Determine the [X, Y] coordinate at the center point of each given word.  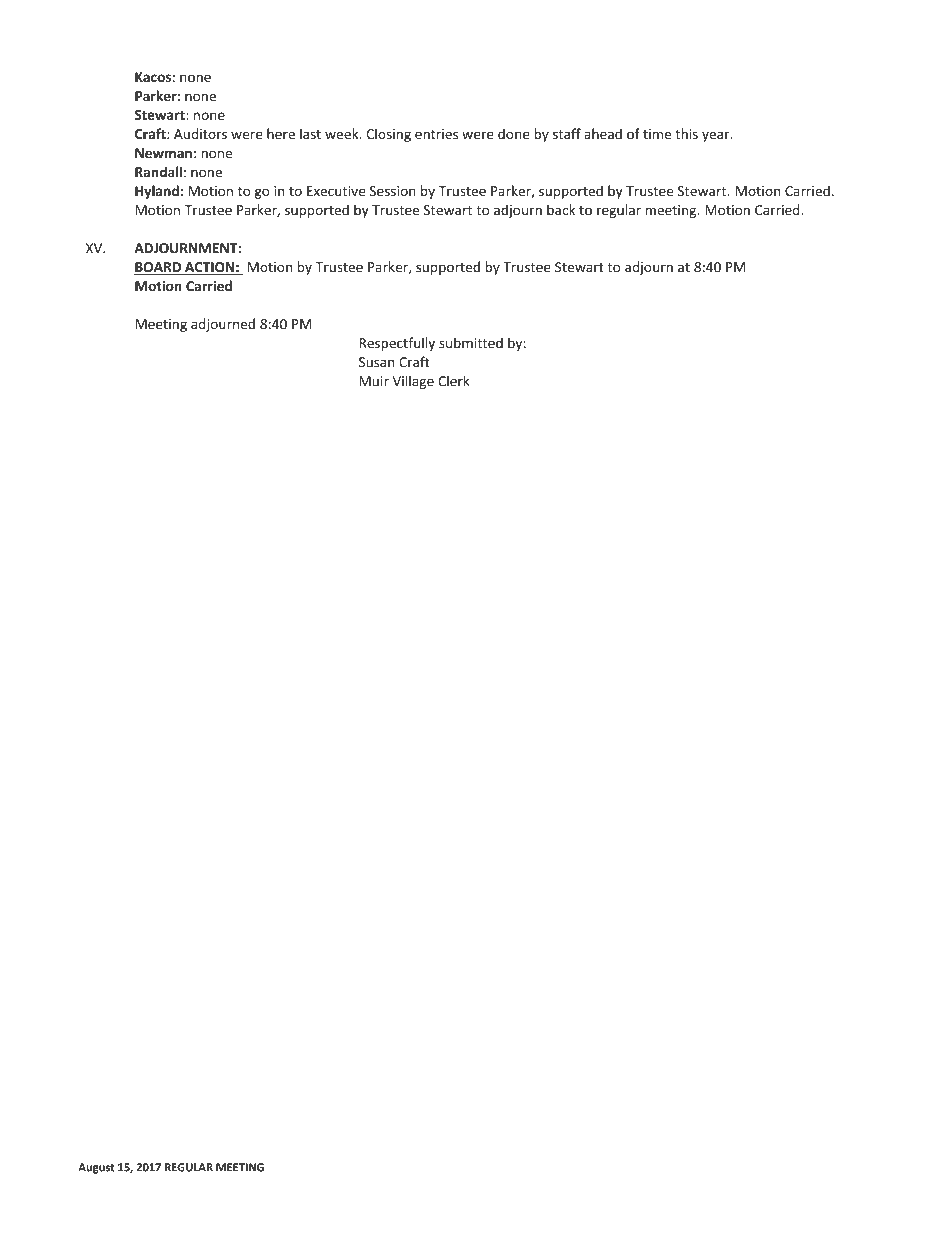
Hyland [157, 192]
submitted [471, 343]
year [717, 136]
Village [413, 382]
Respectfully [397, 344]
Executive [336, 191]
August [96, 1168]
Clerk [454, 381]
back [561, 210]
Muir [374, 381]
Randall [158, 172]
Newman [163, 153]
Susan [377, 362]
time [657, 134]
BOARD [158, 268]
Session [393, 191]
